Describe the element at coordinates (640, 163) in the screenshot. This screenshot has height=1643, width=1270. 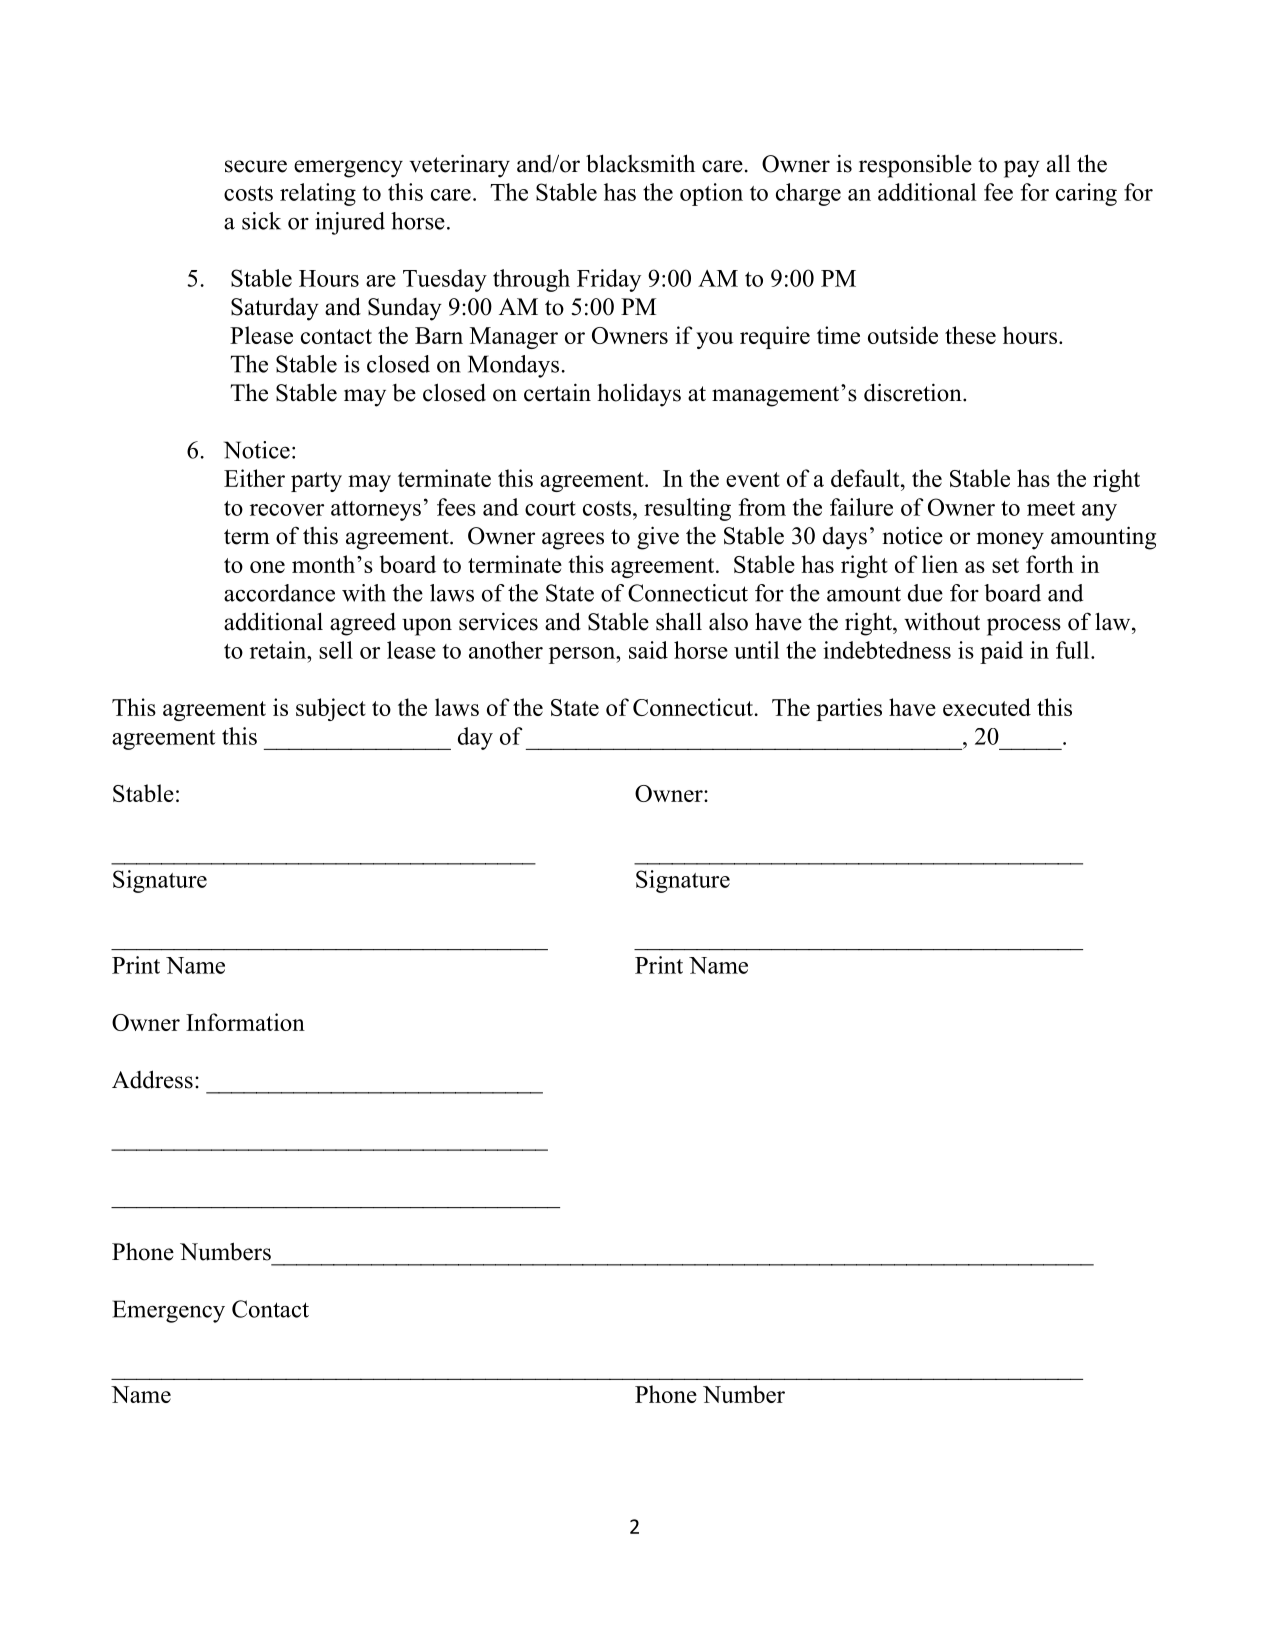
I see `blacksmith` at that location.
